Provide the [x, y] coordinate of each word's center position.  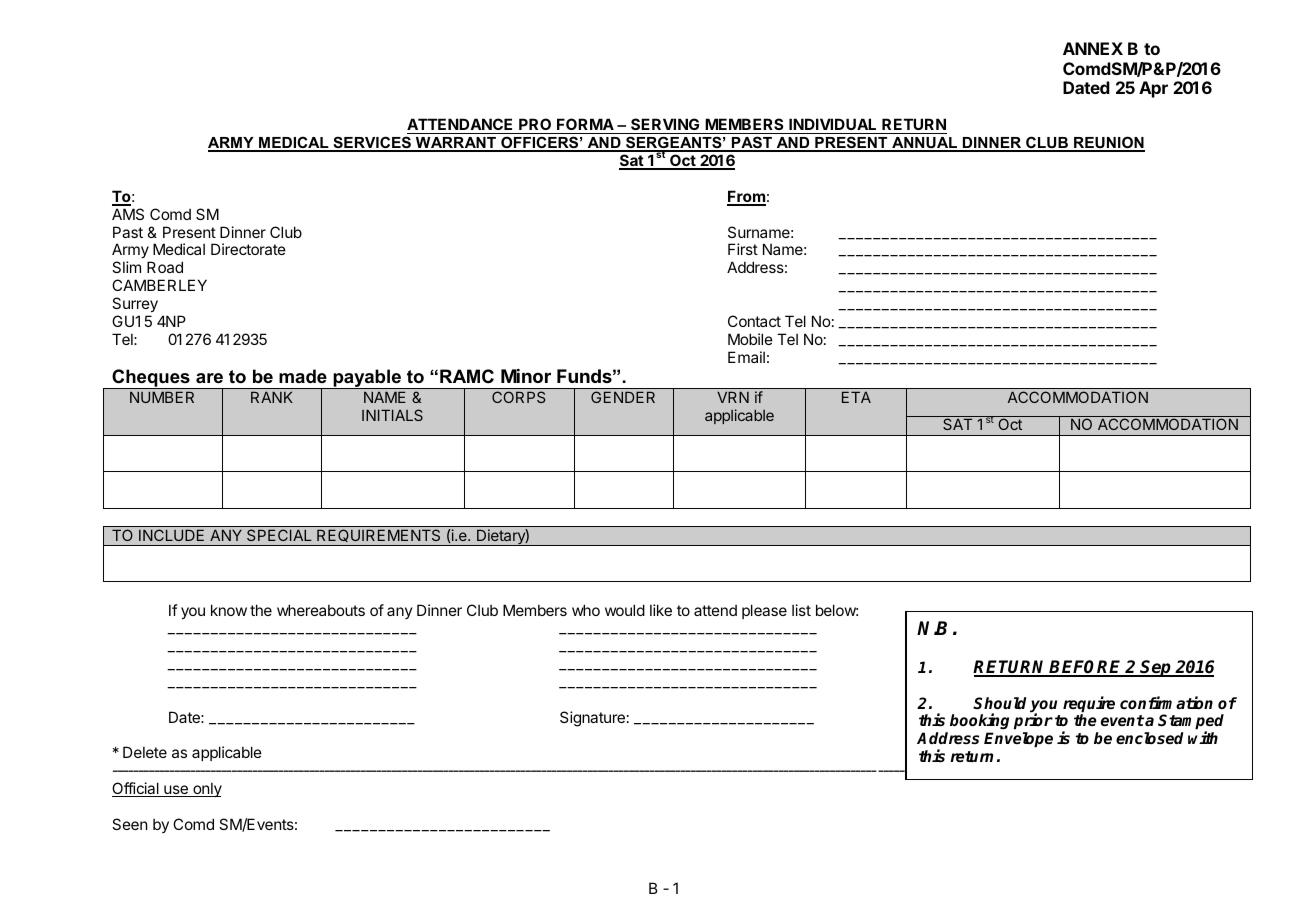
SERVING [665, 126]
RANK [272, 397]
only [206, 790]
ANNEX [1093, 48]
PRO [535, 126]
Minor [526, 376]
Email [746, 357]
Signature [592, 719]
